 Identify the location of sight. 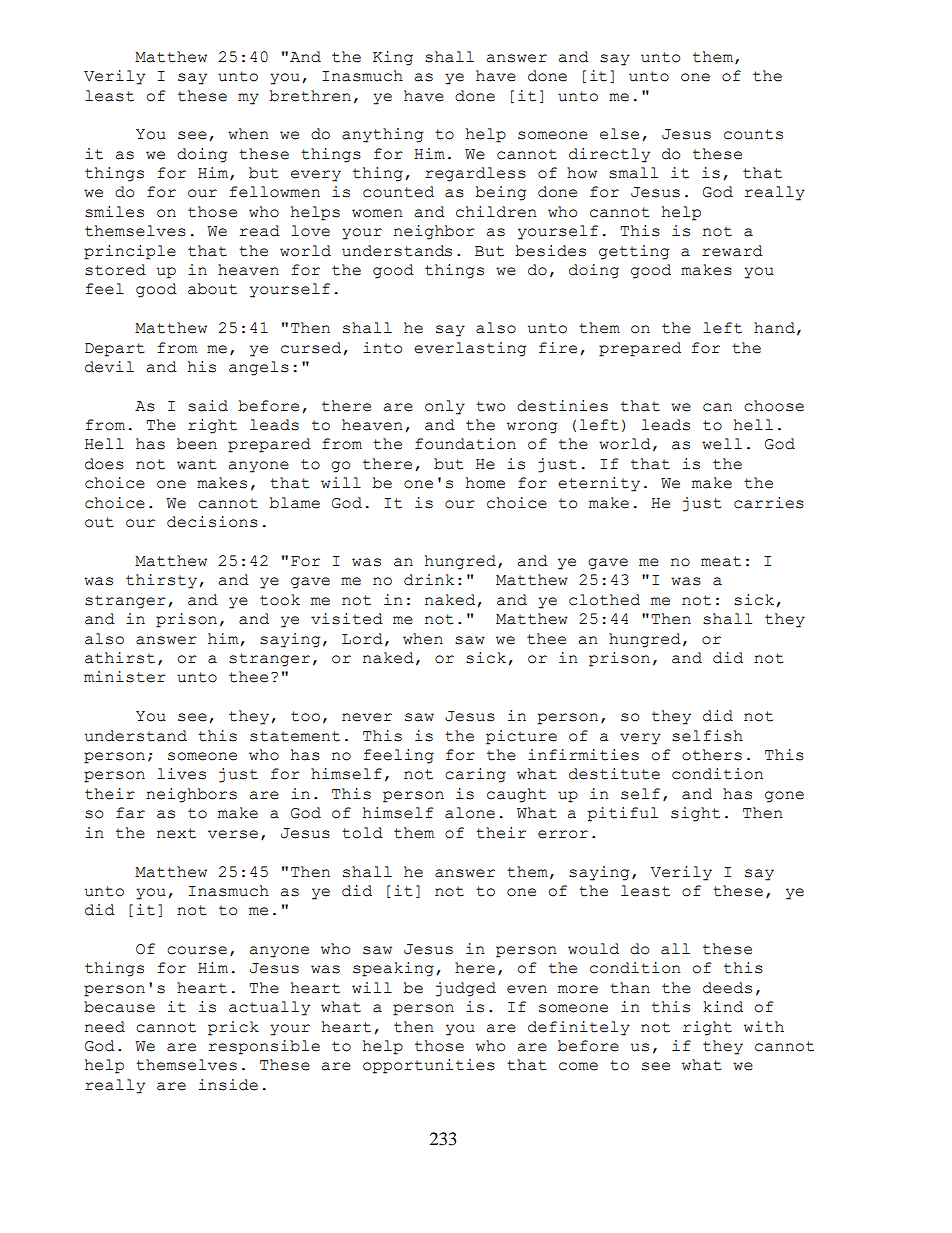
(695, 814).
